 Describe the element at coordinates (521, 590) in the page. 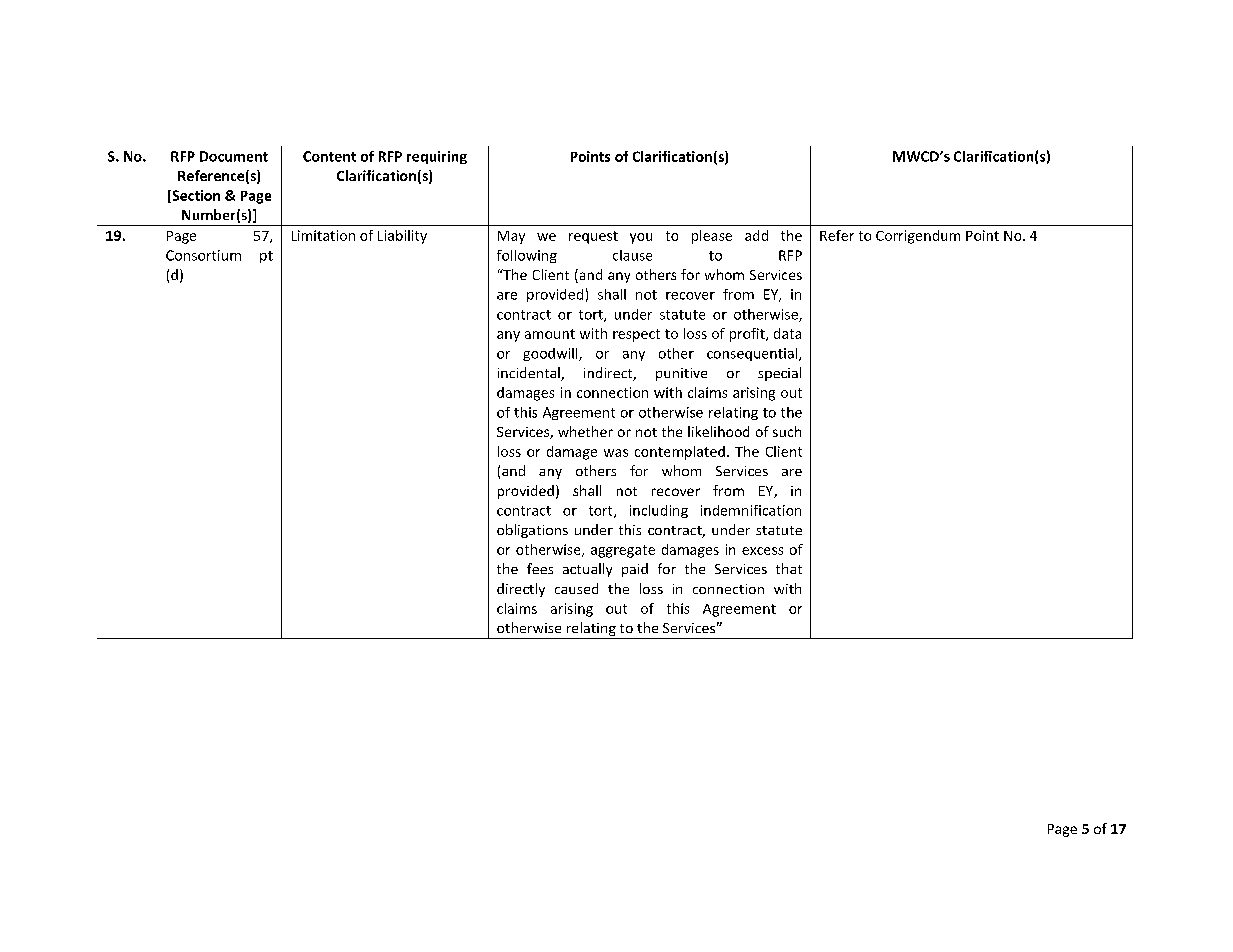

I see `directly` at that location.
